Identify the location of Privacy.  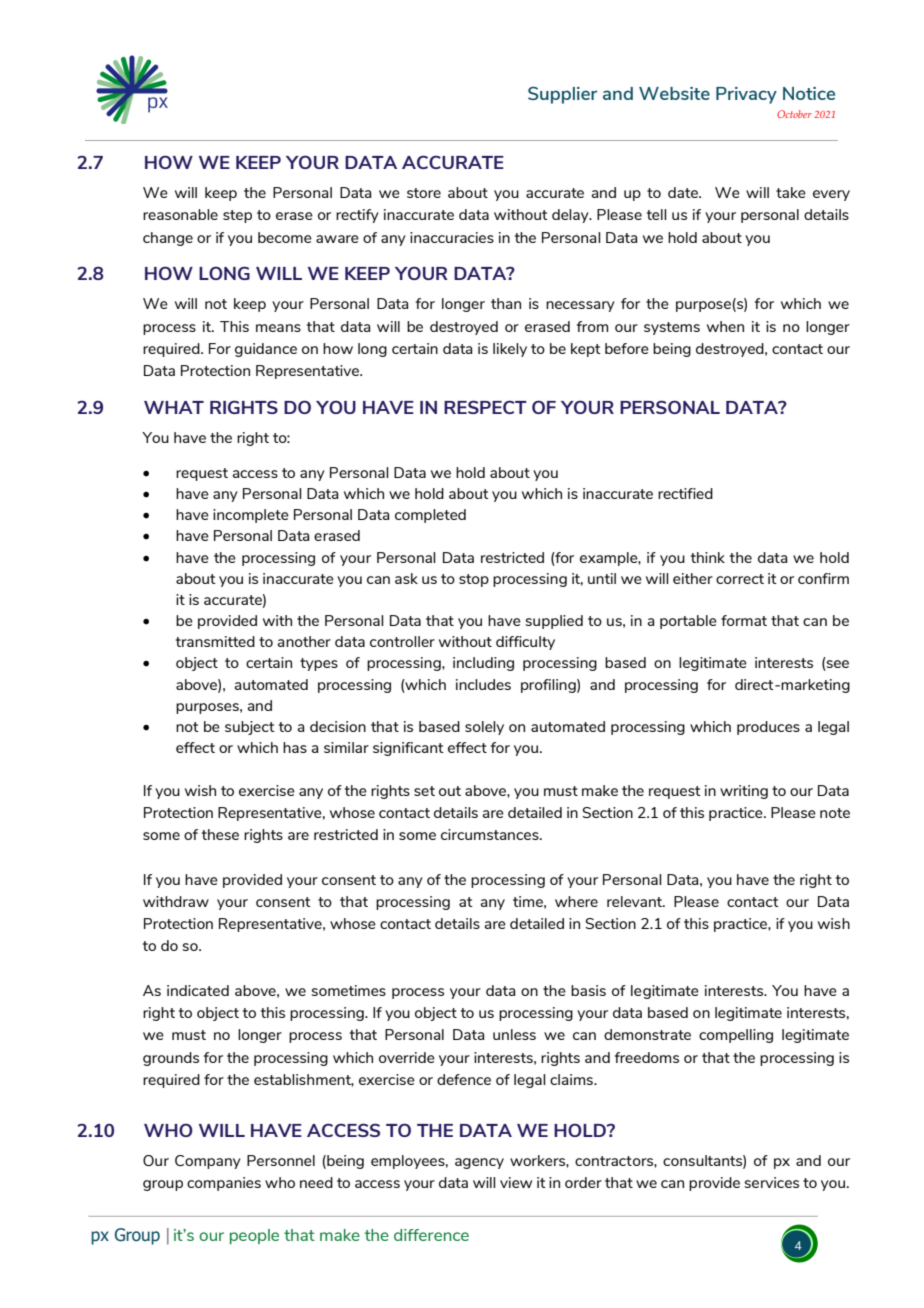
(746, 95).
